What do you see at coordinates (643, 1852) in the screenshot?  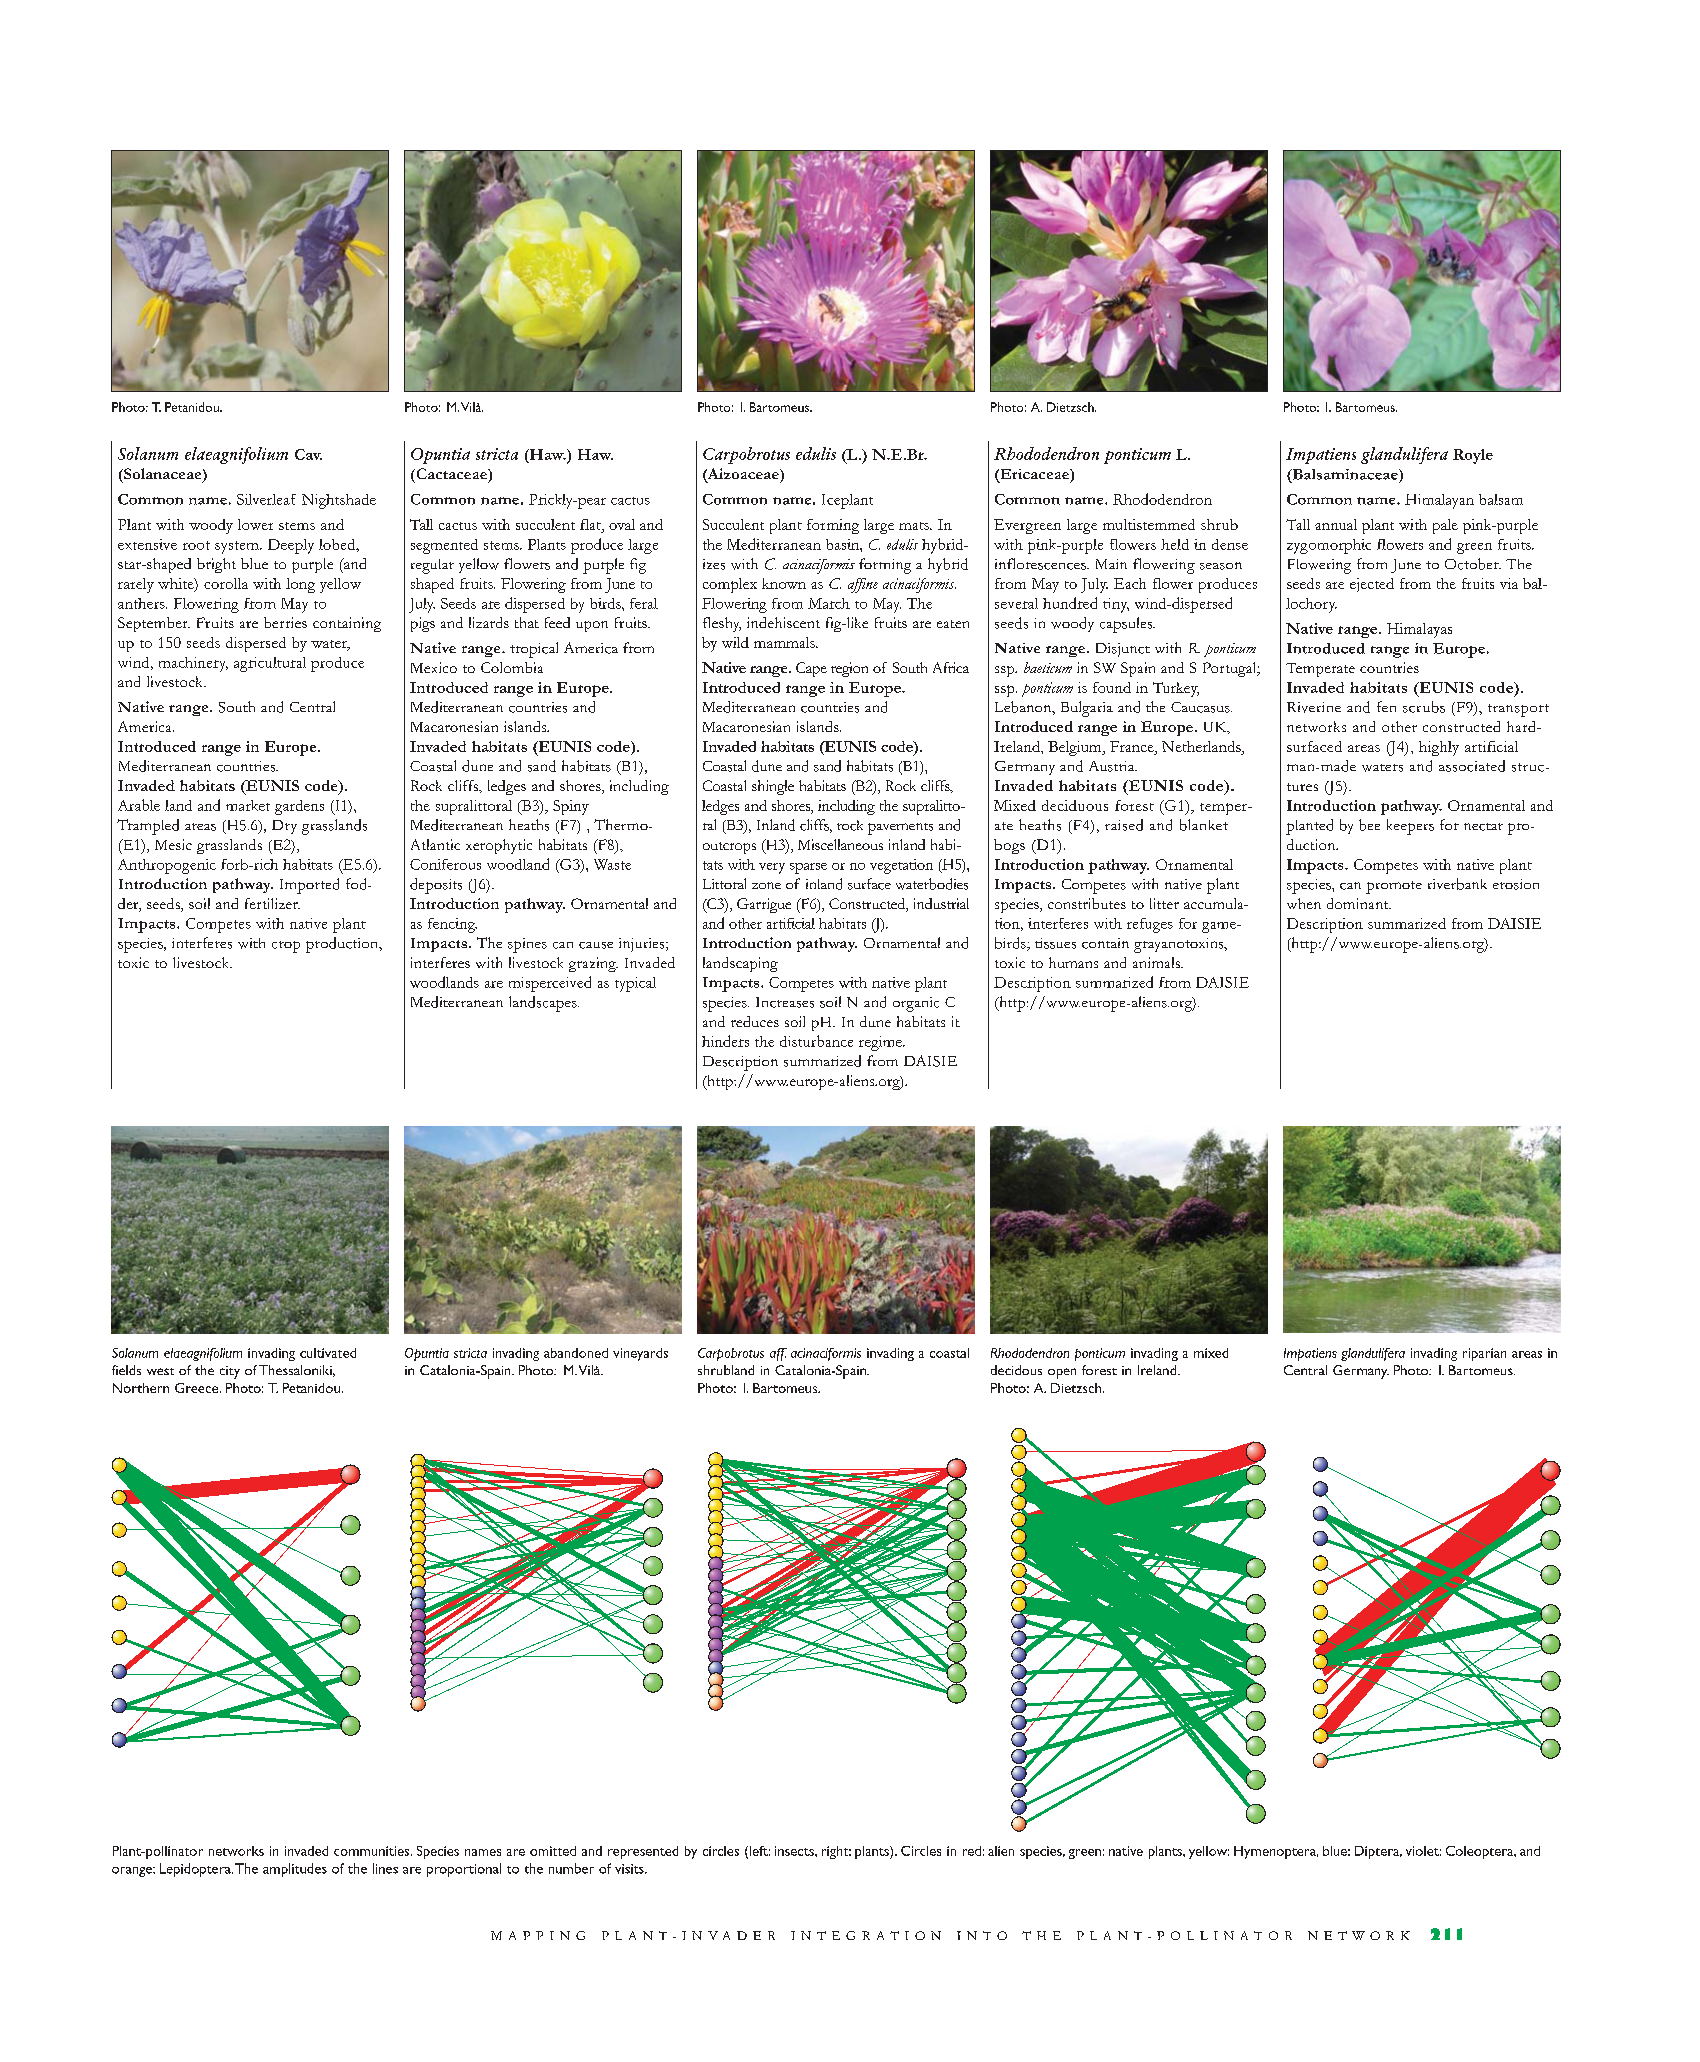 I see `represented` at bounding box center [643, 1852].
